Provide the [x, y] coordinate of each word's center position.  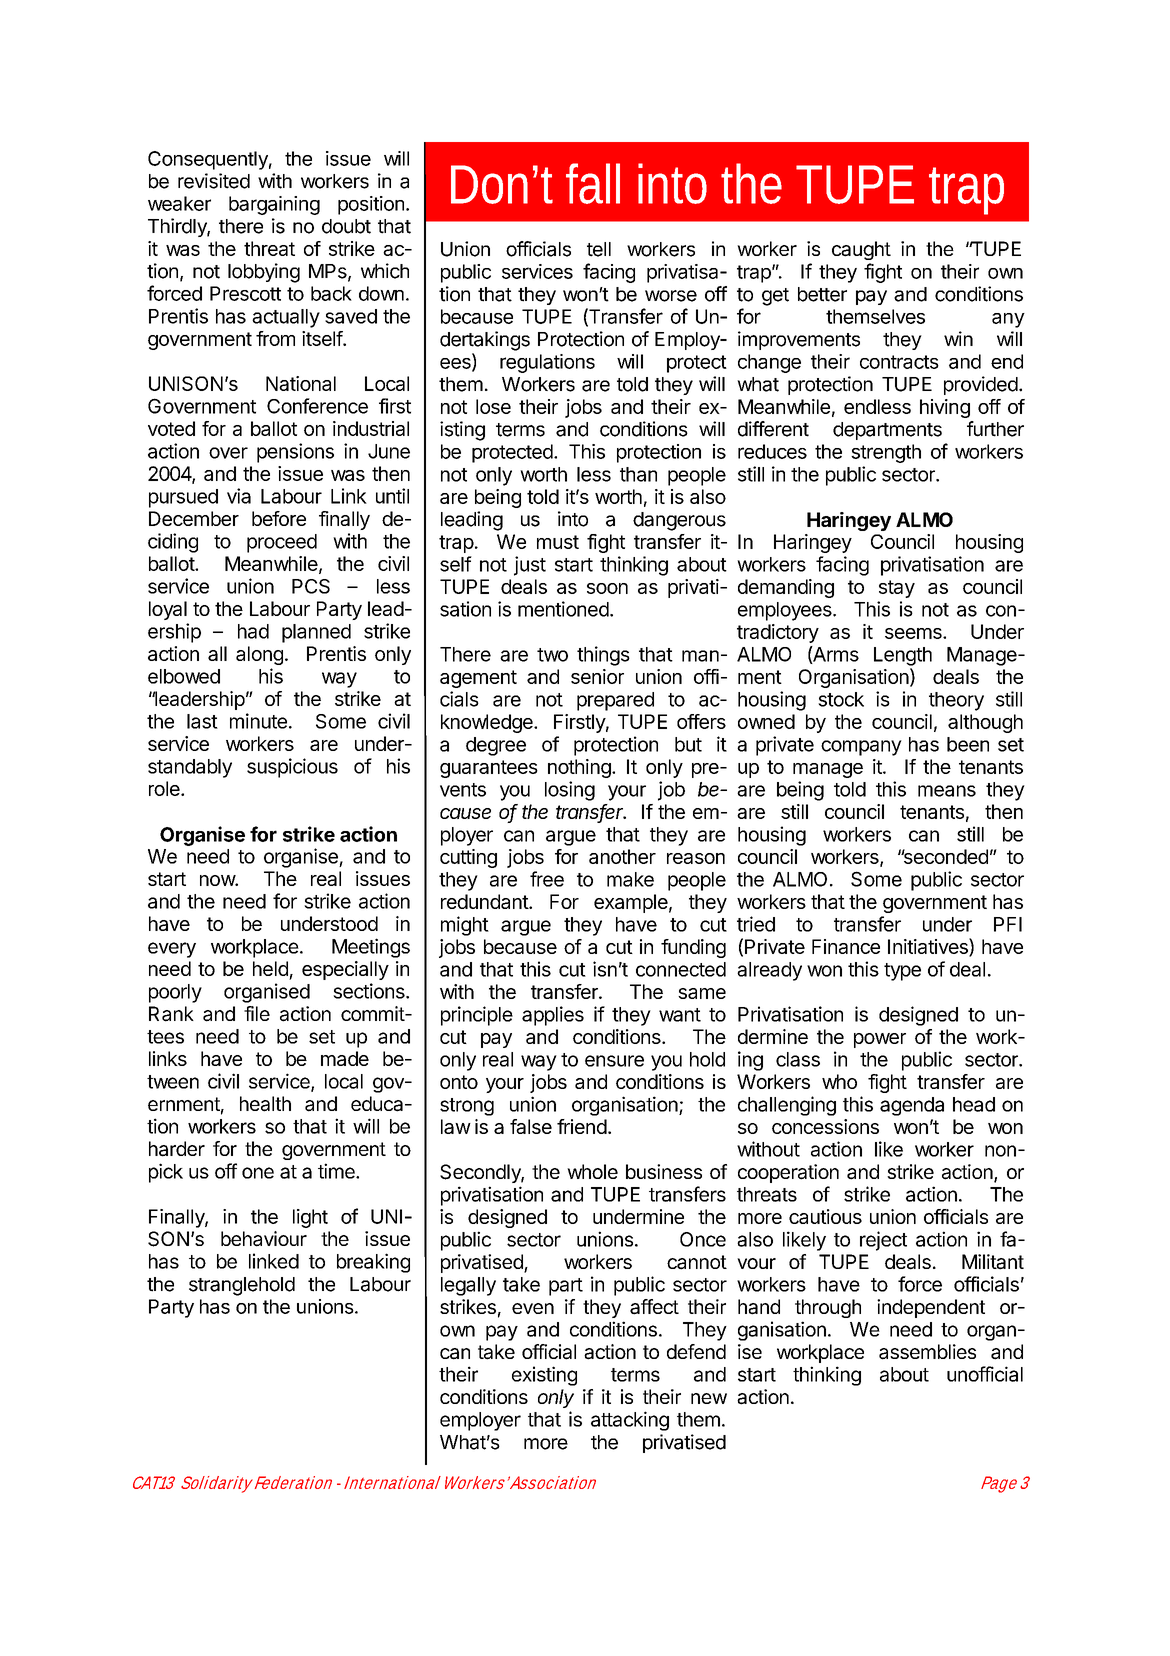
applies [553, 1016]
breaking [373, 1263]
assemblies [927, 1352]
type [902, 972]
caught [861, 250]
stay [897, 589]
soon [607, 588]
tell [599, 249]
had [253, 631]
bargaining [274, 205]
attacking [630, 1421]
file [257, 1013]
